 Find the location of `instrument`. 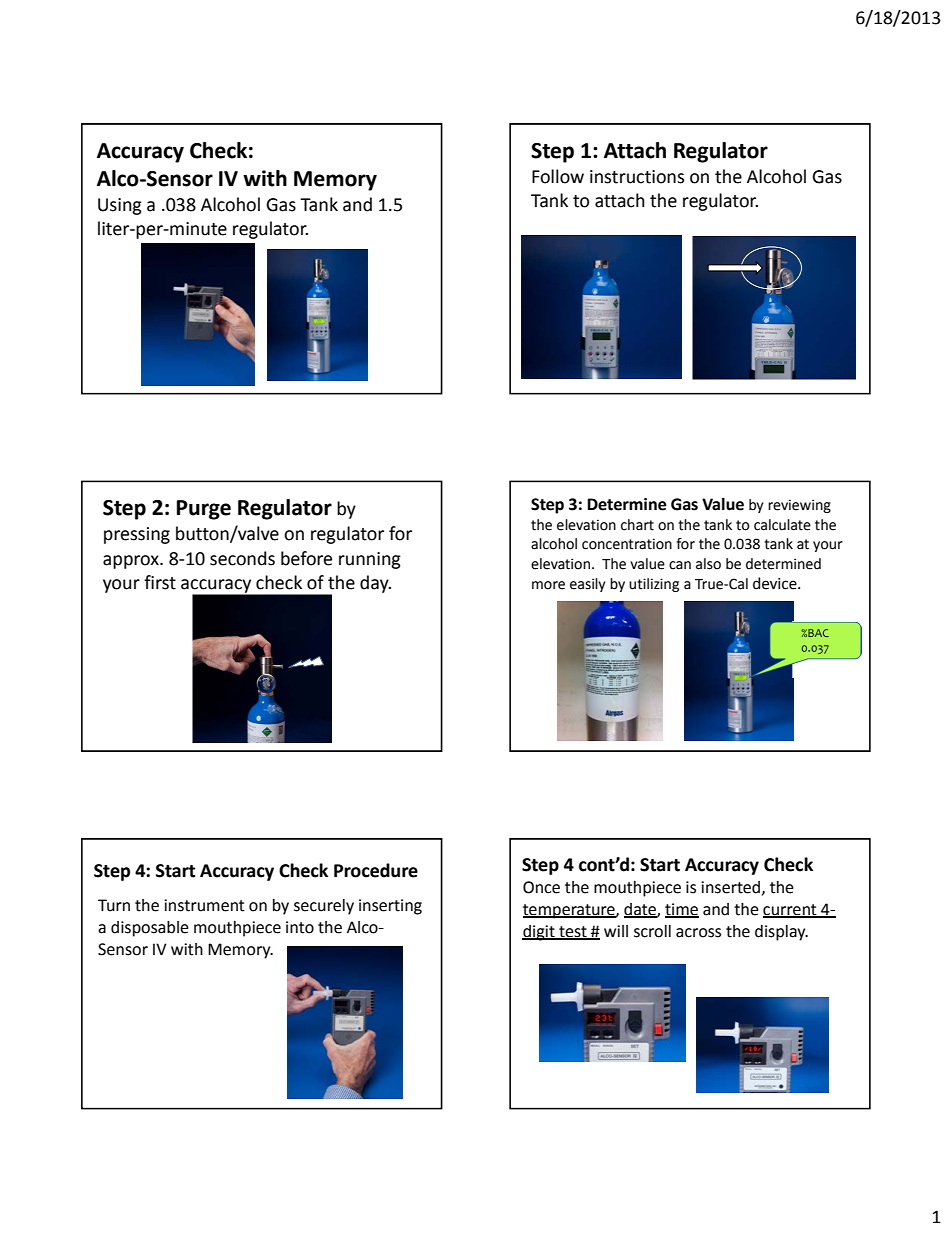

instrument is located at coordinates (204, 905).
